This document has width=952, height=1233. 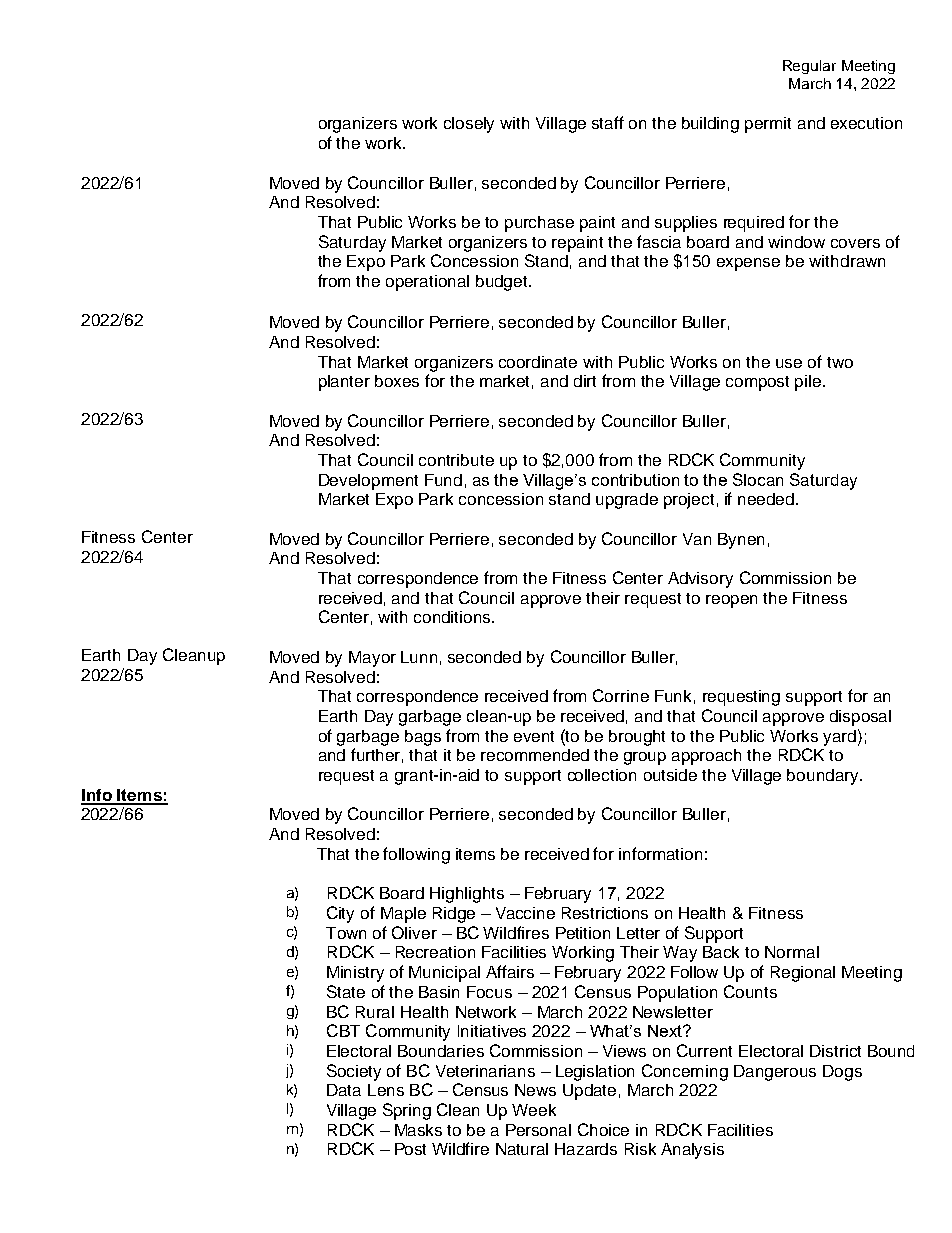 What do you see at coordinates (809, 383) in the document?
I see `pile` at bounding box center [809, 383].
